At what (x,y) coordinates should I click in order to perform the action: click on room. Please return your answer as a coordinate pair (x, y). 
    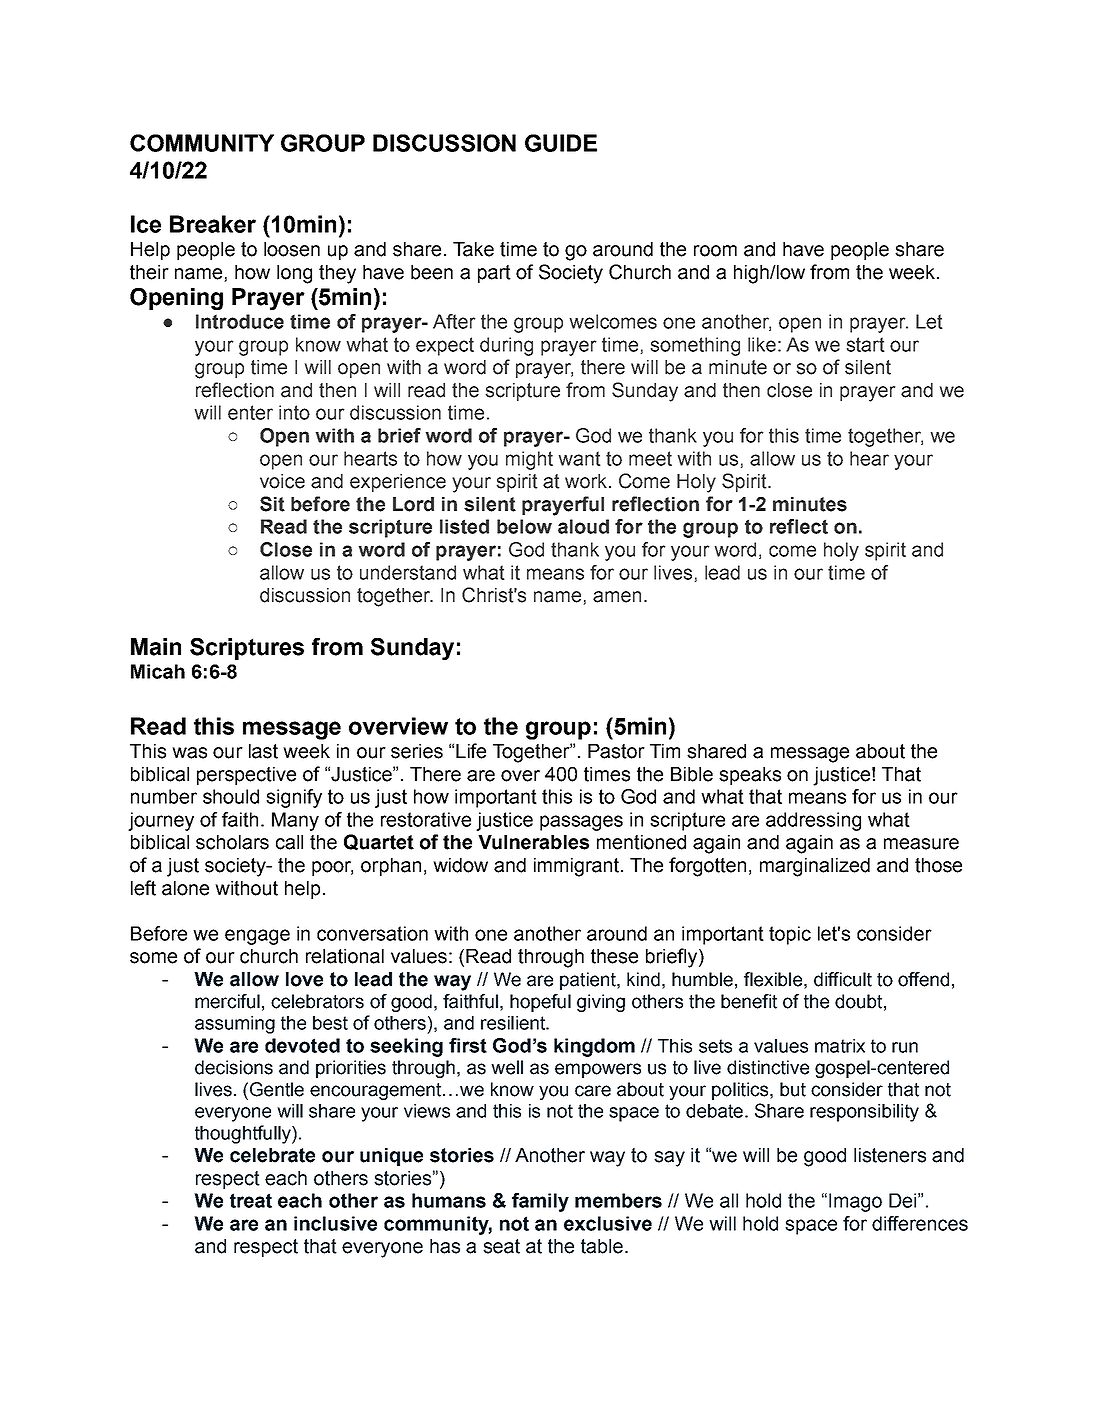
    Looking at the image, I should click on (715, 251).
